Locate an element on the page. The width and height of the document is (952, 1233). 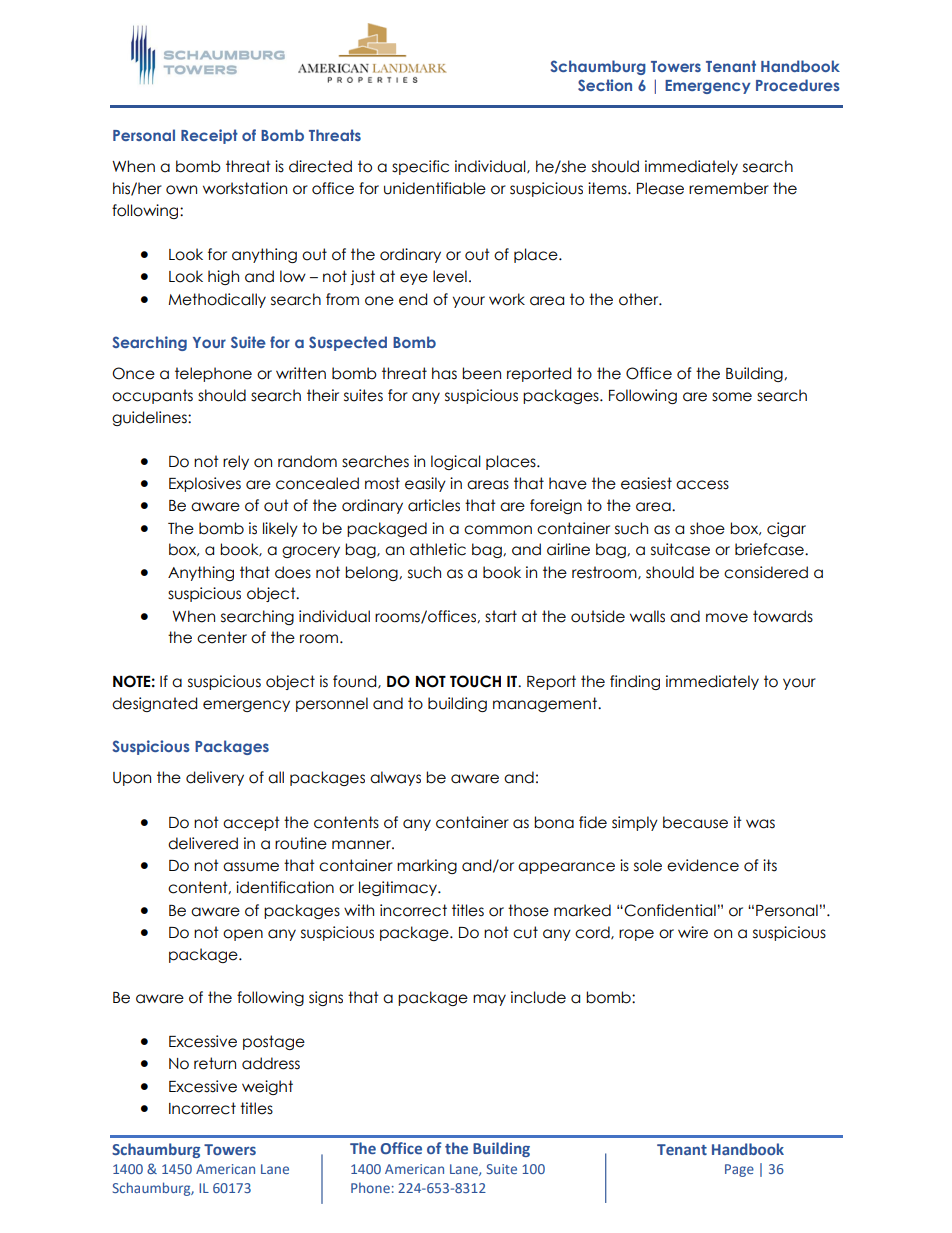
Methodically is located at coordinates (217, 300).
